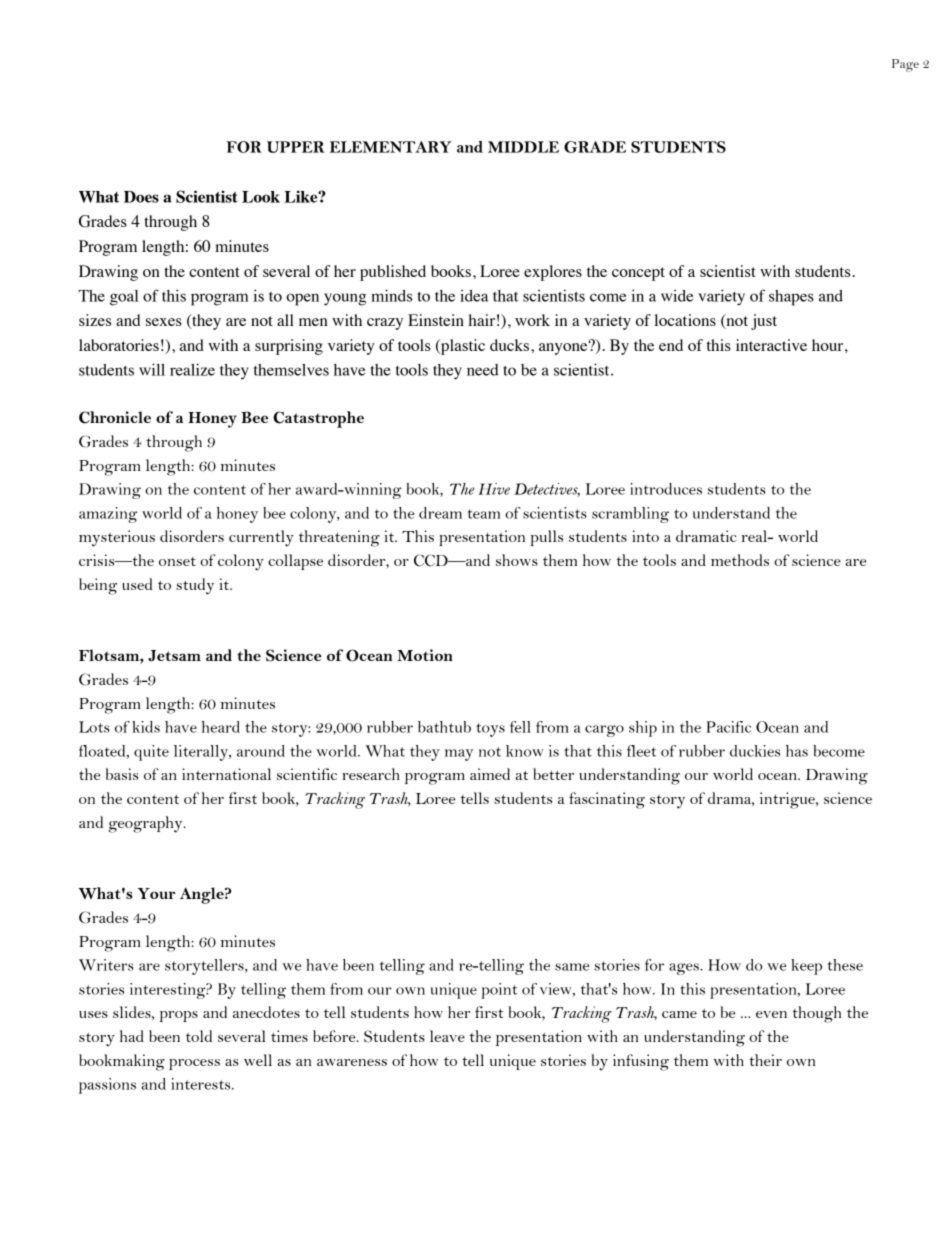  Describe the element at coordinates (296, 147) in the image. I see `UPPER` at that location.
